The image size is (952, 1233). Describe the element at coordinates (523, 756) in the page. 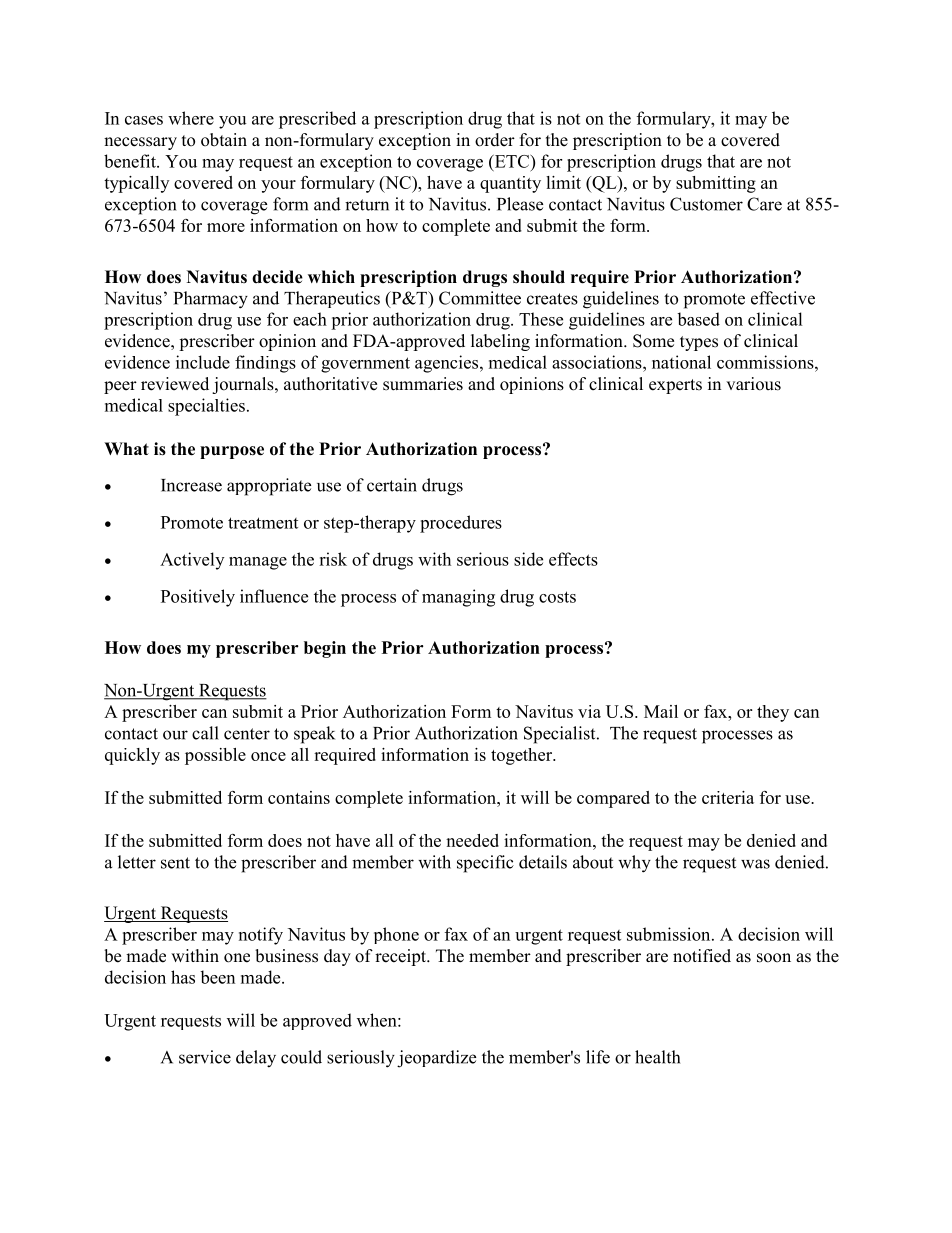

I see `together` at that location.
